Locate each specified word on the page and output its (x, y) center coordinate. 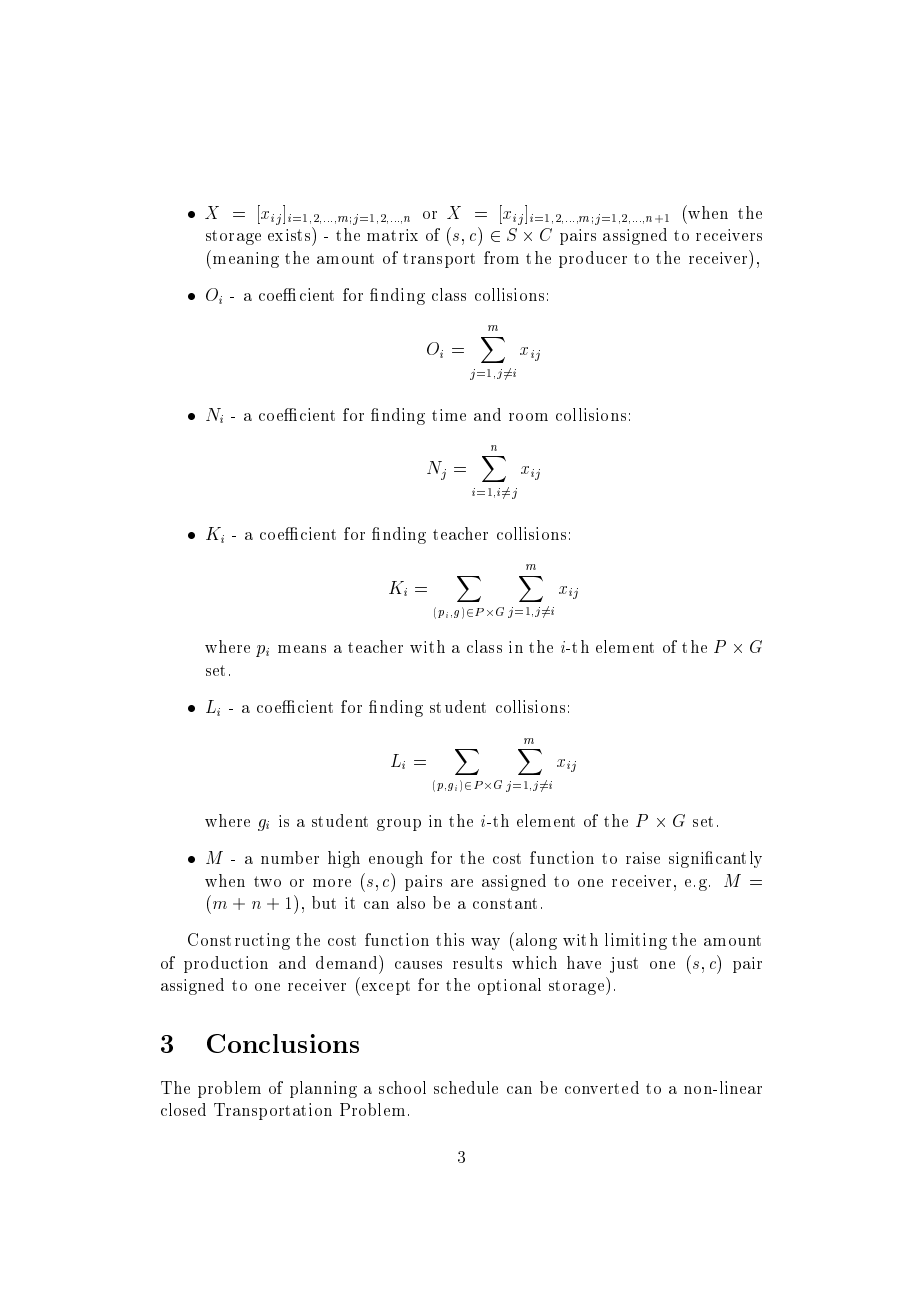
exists (290, 234)
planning (323, 1089)
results (477, 962)
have (584, 962)
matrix (392, 235)
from (501, 257)
